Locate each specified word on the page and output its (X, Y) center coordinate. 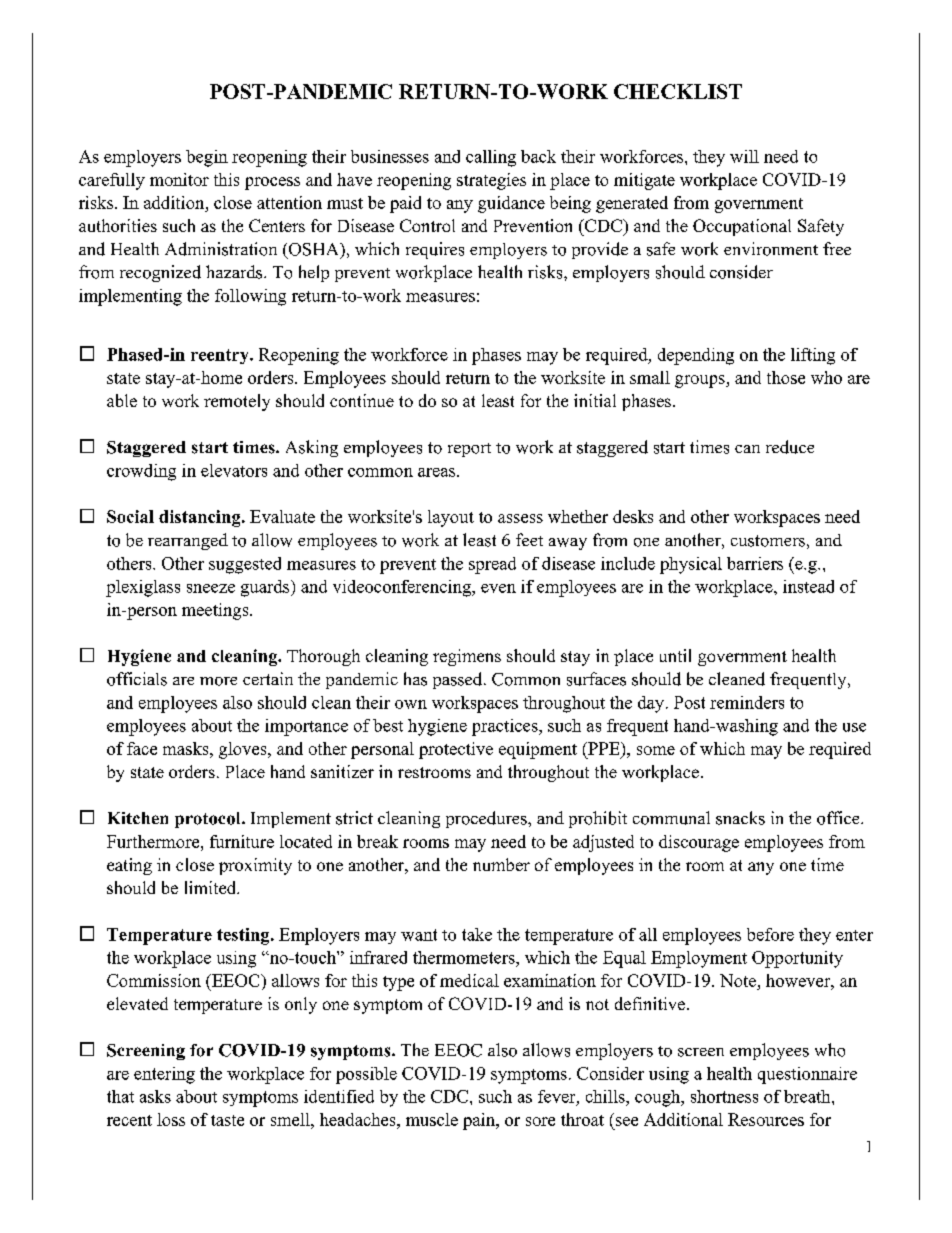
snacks (740, 818)
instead (808, 586)
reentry (221, 356)
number (501, 864)
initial (595, 400)
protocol (209, 820)
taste (227, 1120)
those (786, 377)
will (744, 156)
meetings (216, 611)
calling (491, 158)
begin (207, 158)
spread (492, 565)
